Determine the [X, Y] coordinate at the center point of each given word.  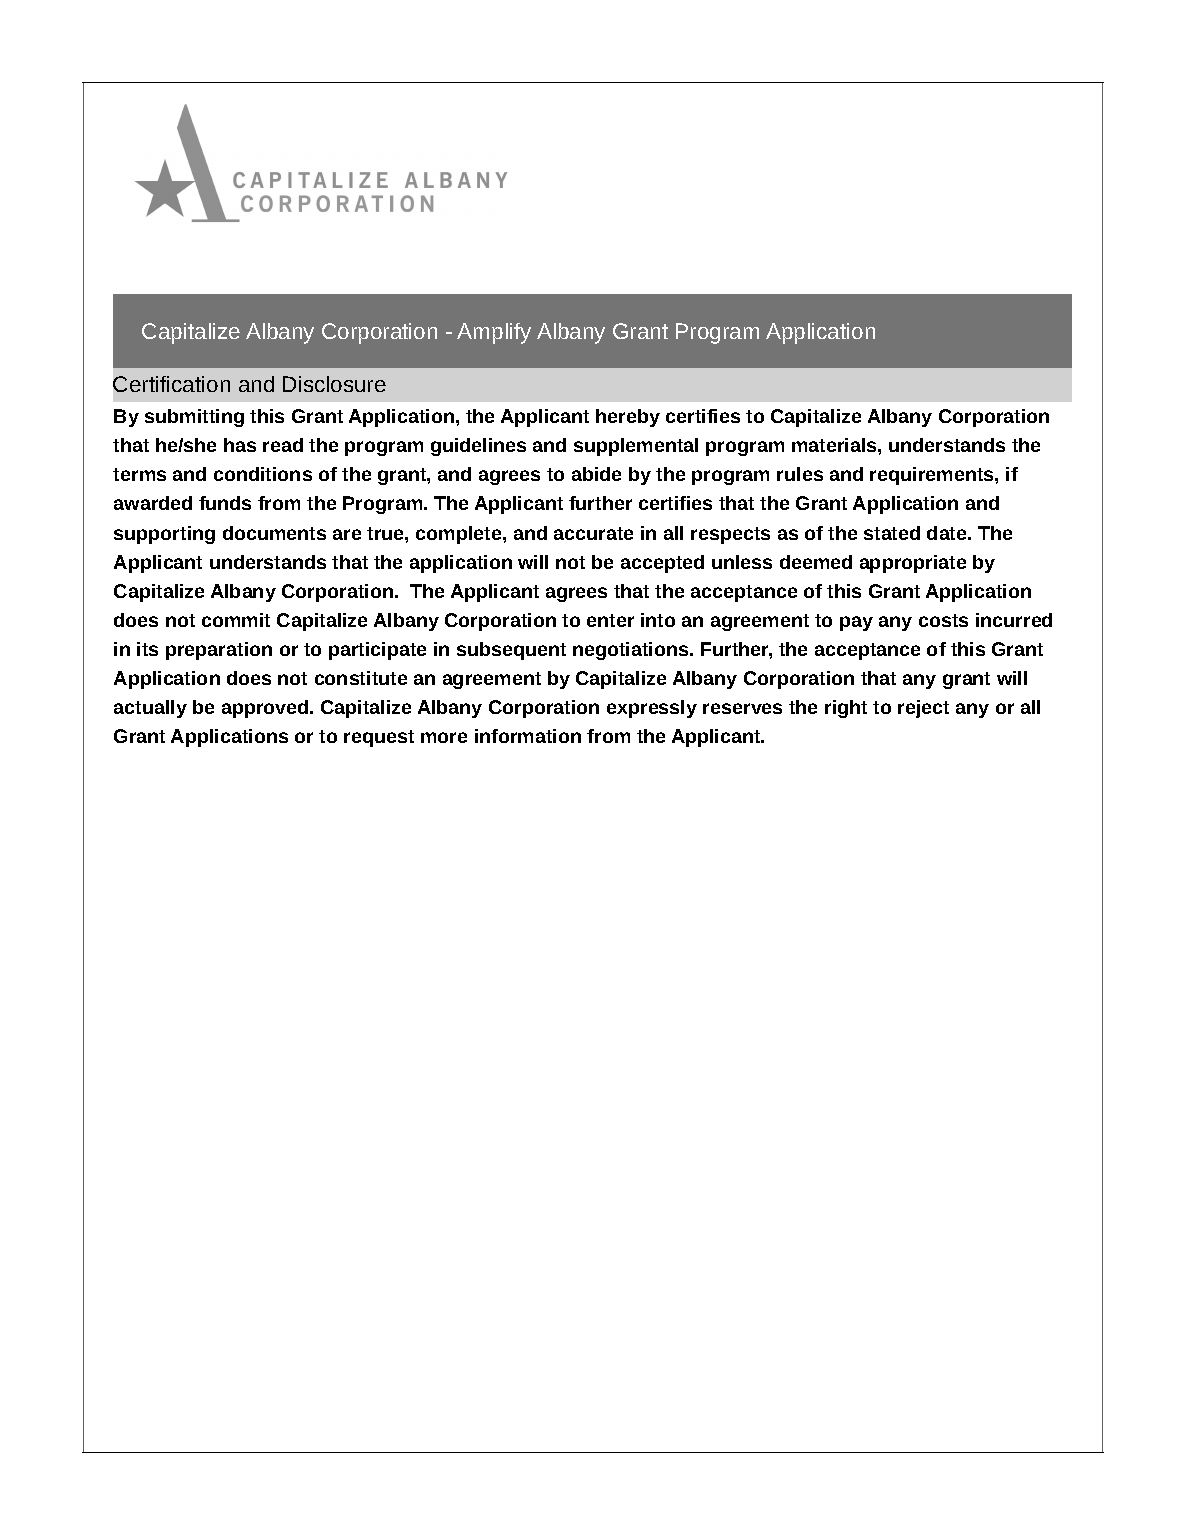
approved [266, 709]
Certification [171, 384]
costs [943, 620]
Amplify [494, 333]
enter [610, 620]
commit [236, 620]
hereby [628, 418]
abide [596, 474]
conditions [263, 474]
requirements [933, 476]
